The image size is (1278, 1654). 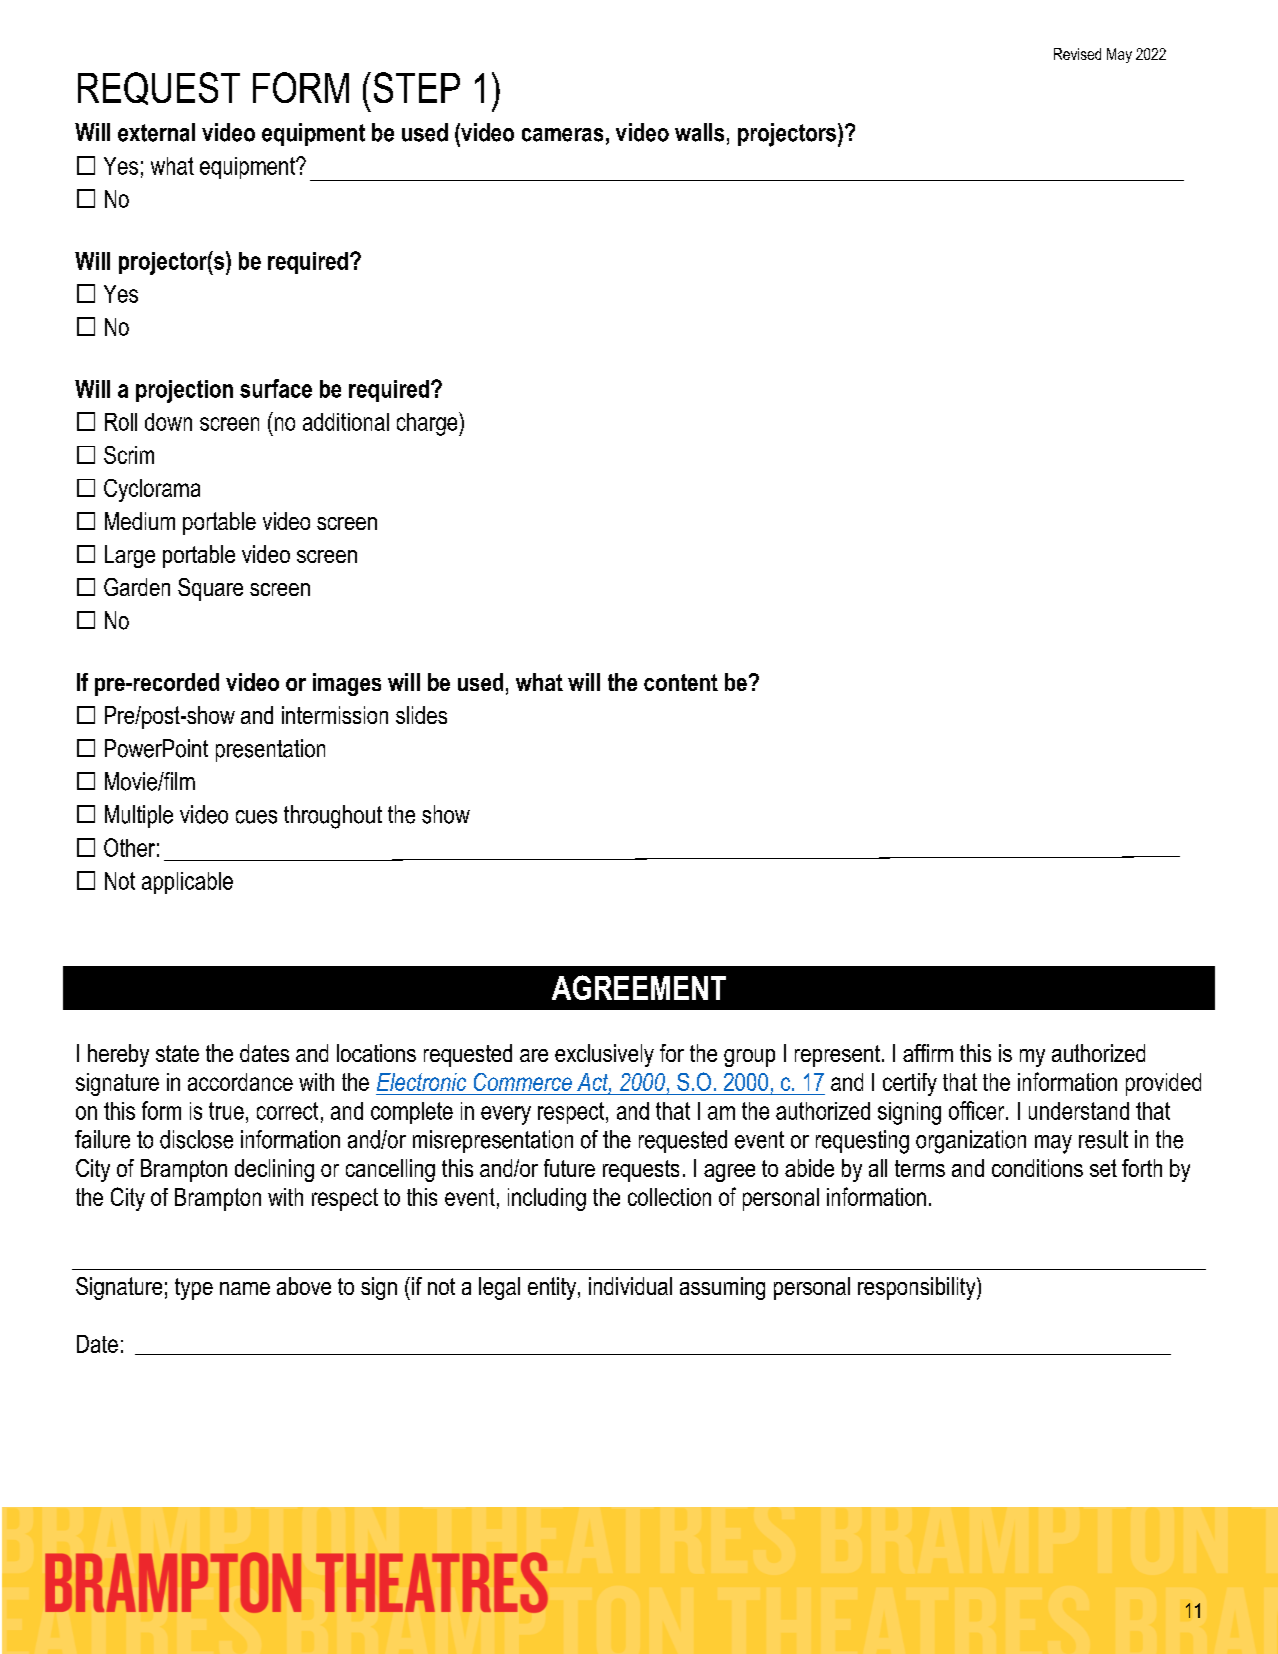 What do you see at coordinates (156, 132) in the screenshot?
I see `external` at bounding box center [156, 132].
